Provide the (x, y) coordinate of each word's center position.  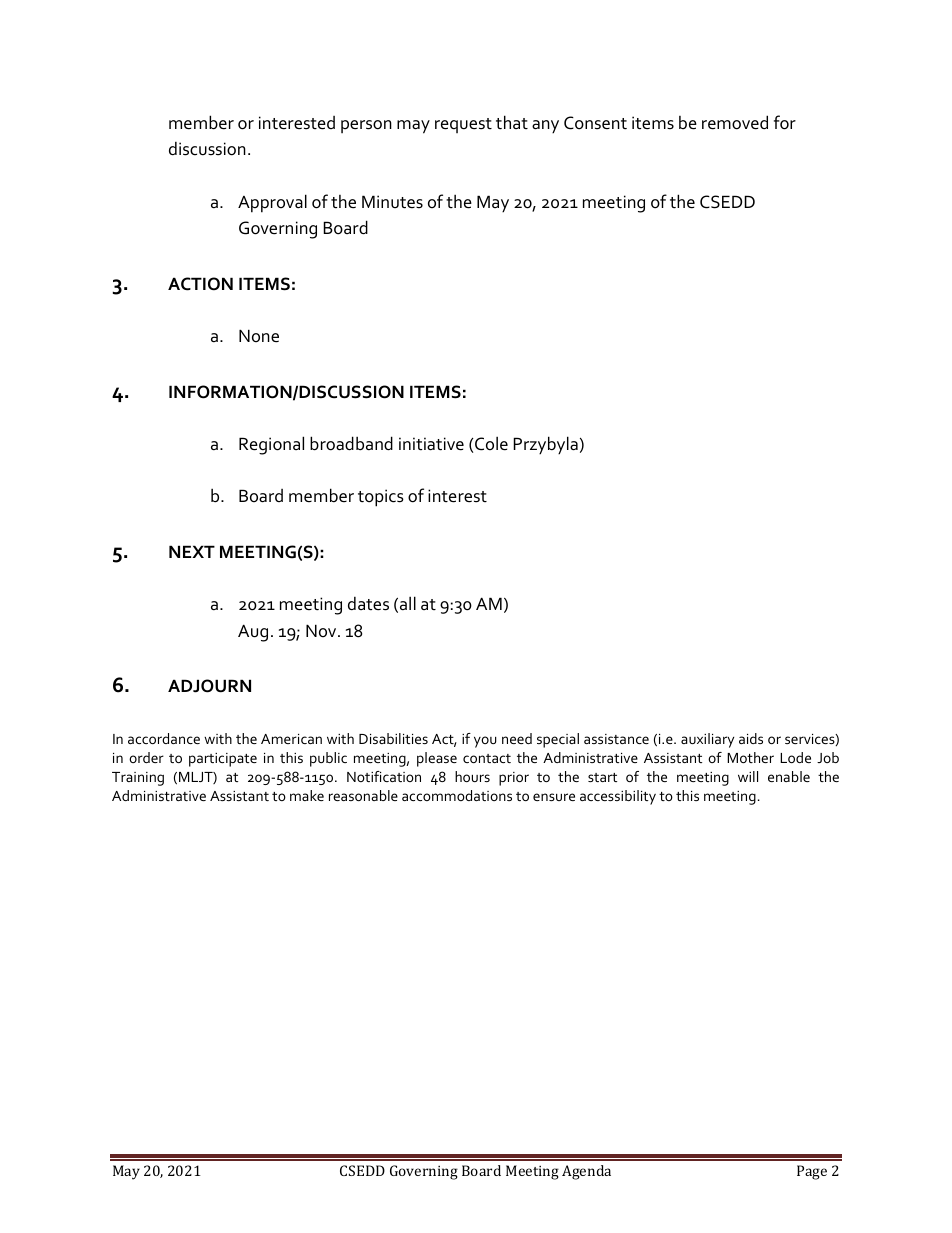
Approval (272, 203)
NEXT (192, 551)
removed (735, 122)
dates (368, 603)
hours (472, 776)
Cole (490, 443)
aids (751, 738)
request (463, 125)
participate (223, 760)
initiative (431, 444)
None (259, 336)
